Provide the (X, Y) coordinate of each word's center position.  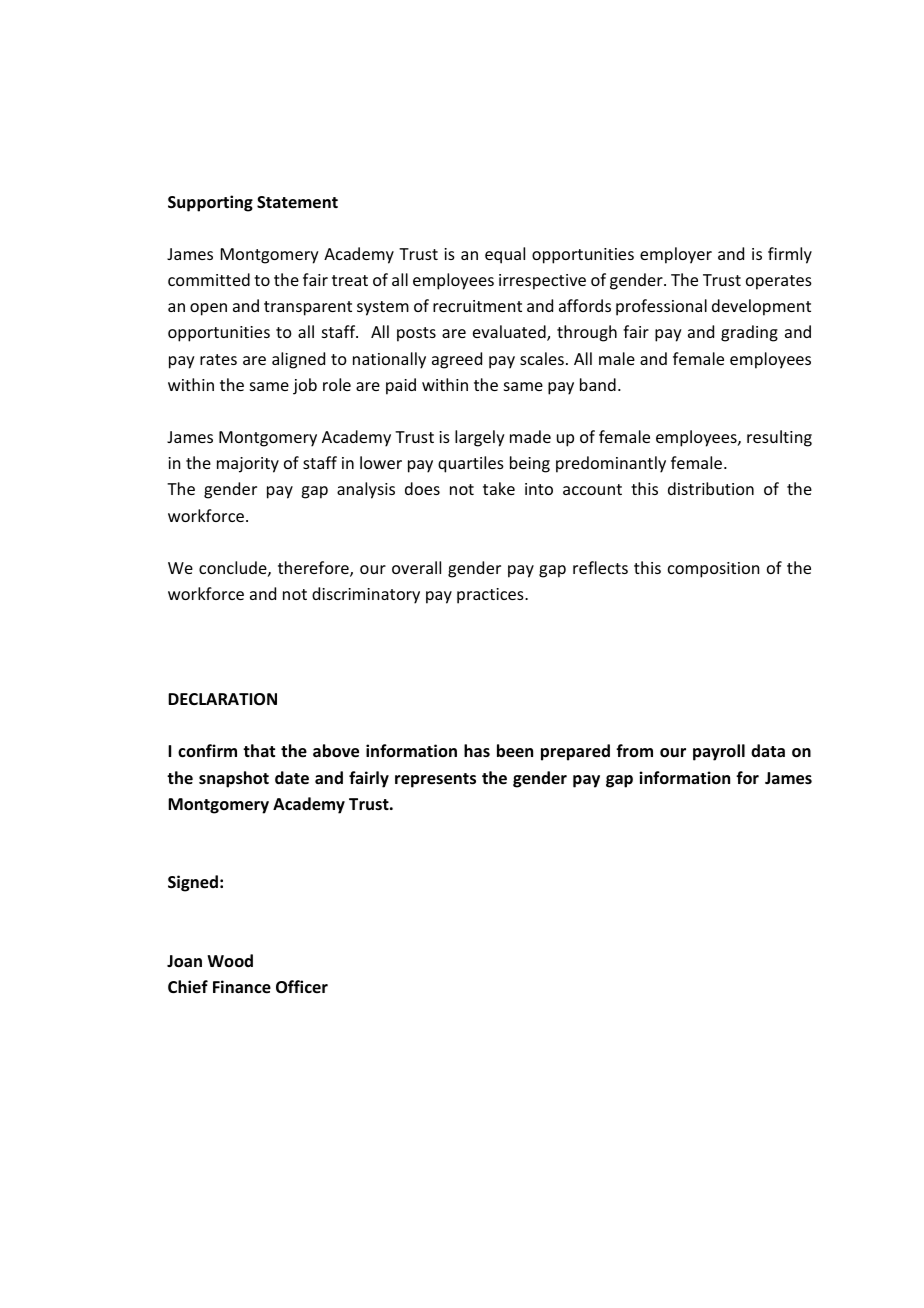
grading (749, 333)
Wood (230, 960)
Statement (297, 202)
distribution (711, 488)
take (499, 488)
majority (248, 465)
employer (676, 255)
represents (435, 780)
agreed (457, 360)
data (768, 750)
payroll (719, 752)
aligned (298, 360)
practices (491, 596)
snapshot (234, 779)
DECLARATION (222, 699)
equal (505, 255)
